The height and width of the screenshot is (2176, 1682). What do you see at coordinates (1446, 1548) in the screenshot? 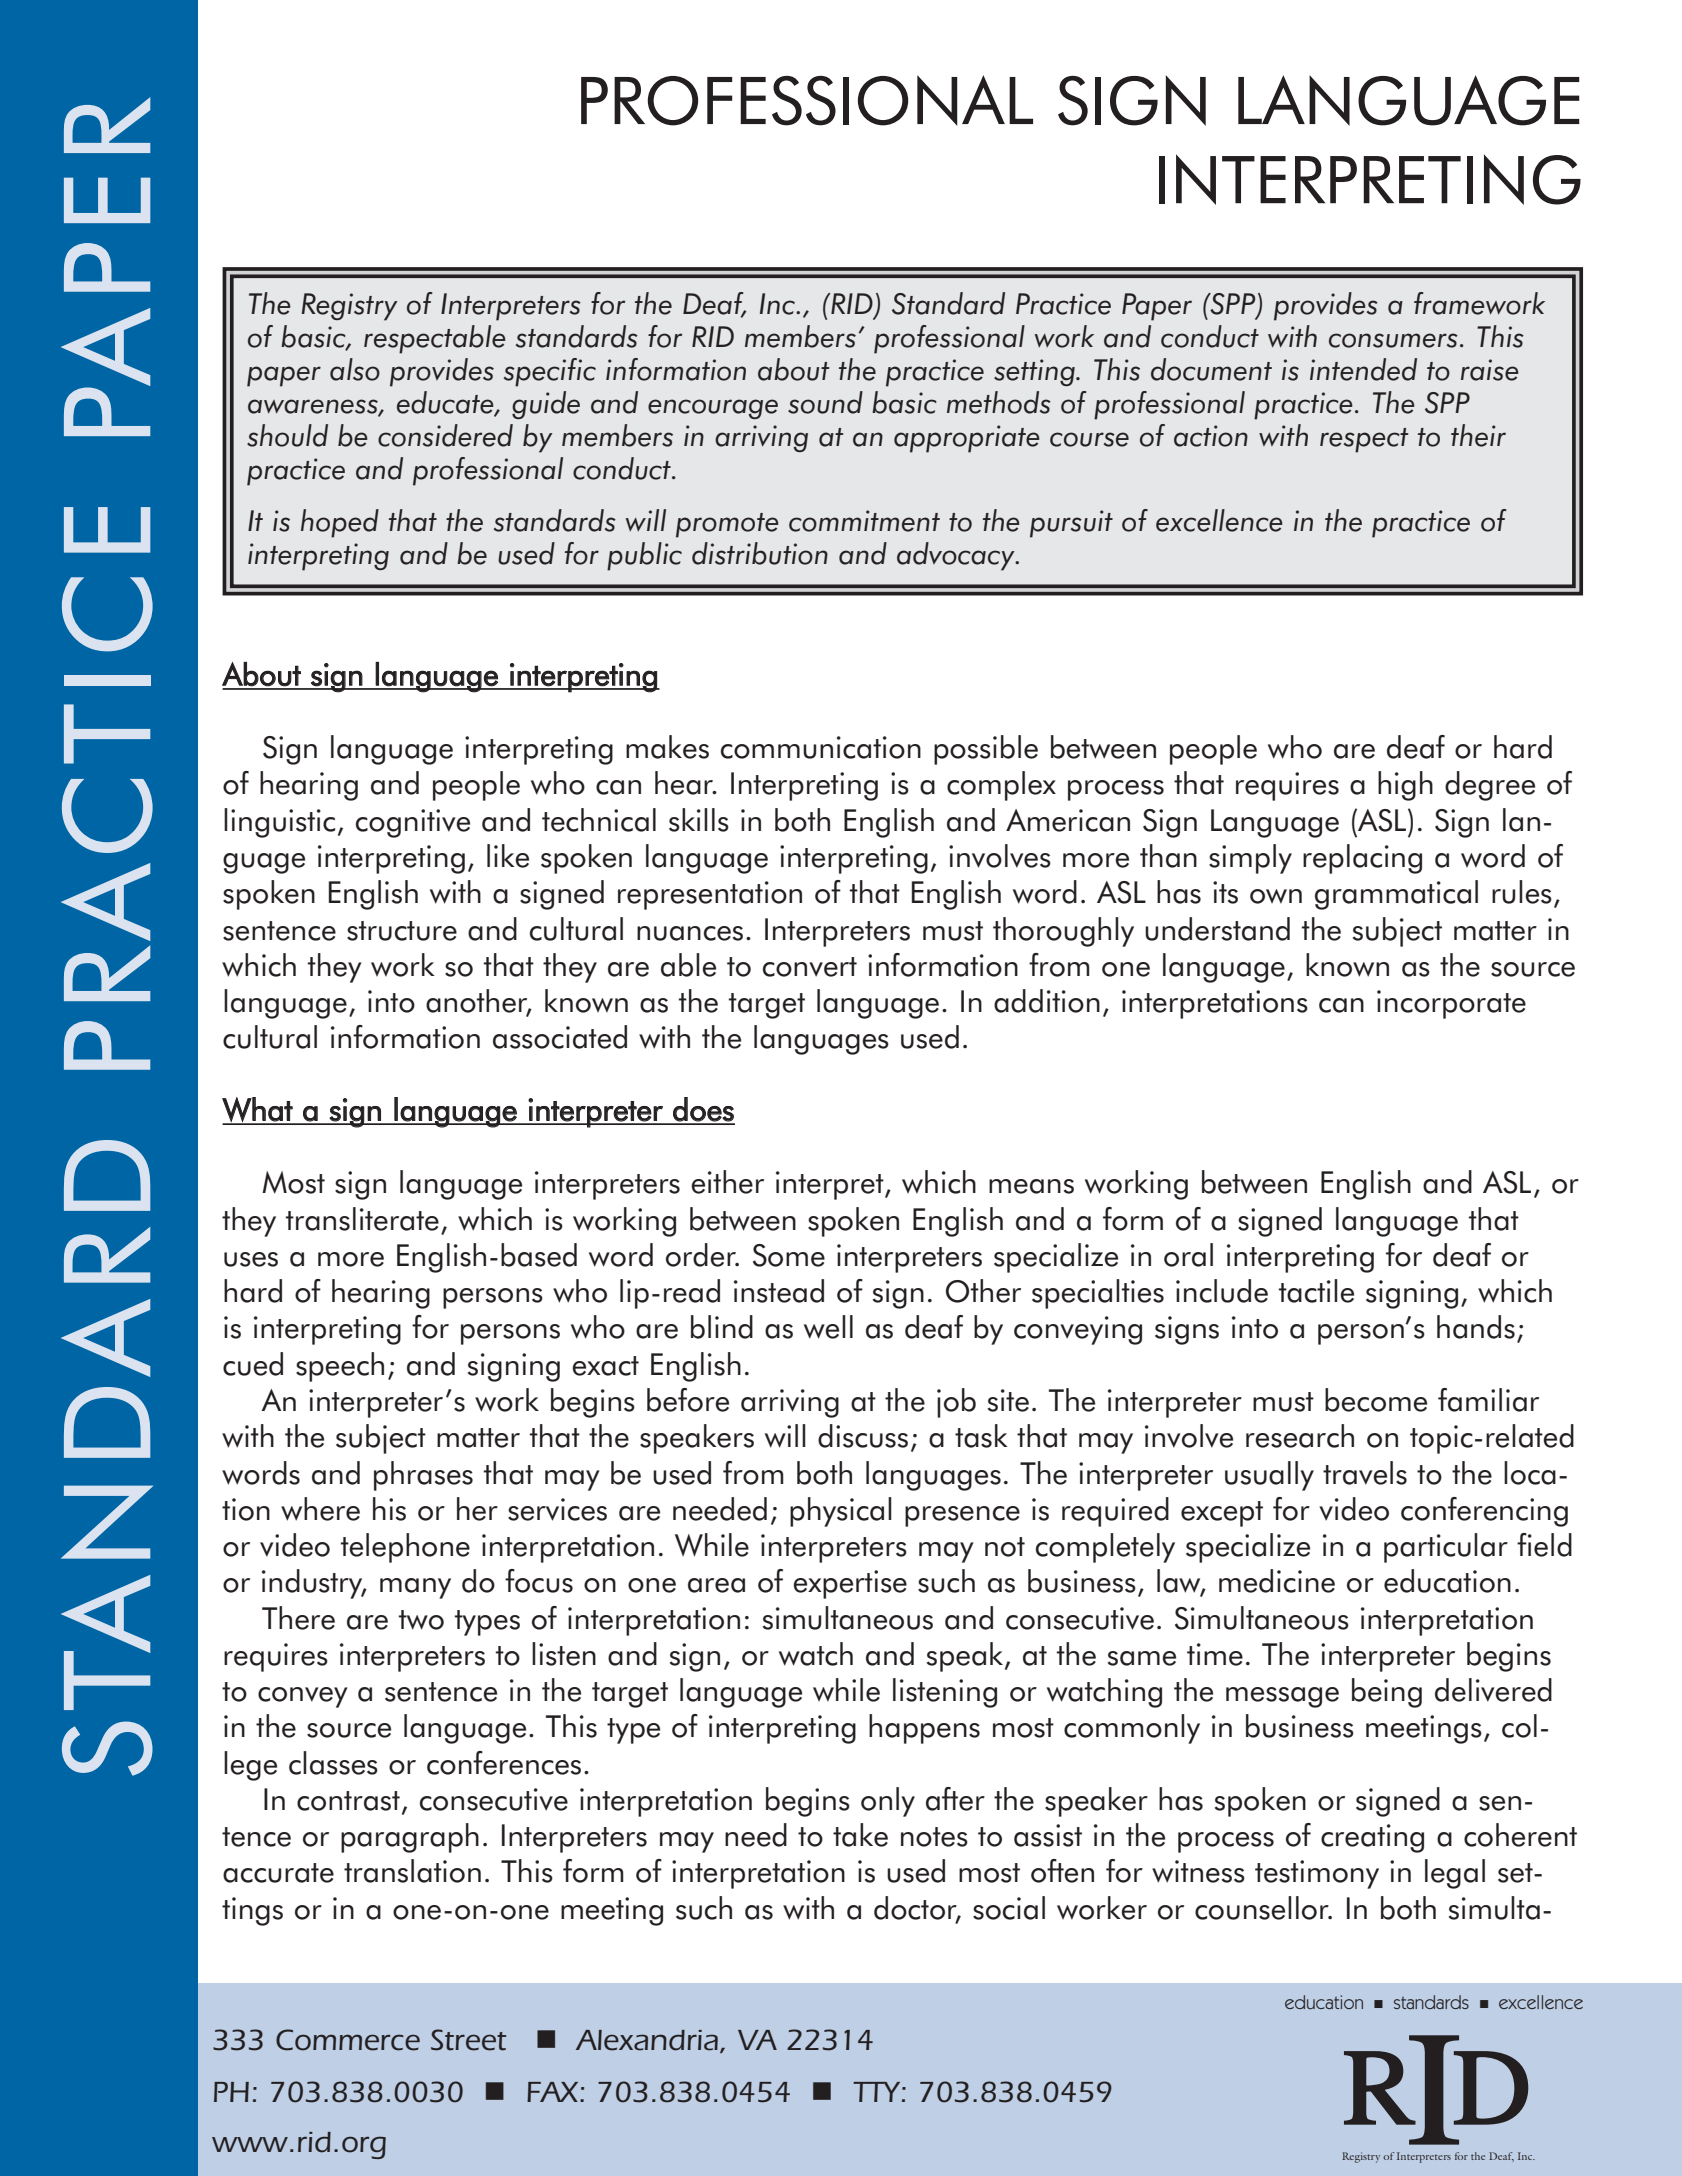
I see `particular` at bounding box center [1446, 1548].
